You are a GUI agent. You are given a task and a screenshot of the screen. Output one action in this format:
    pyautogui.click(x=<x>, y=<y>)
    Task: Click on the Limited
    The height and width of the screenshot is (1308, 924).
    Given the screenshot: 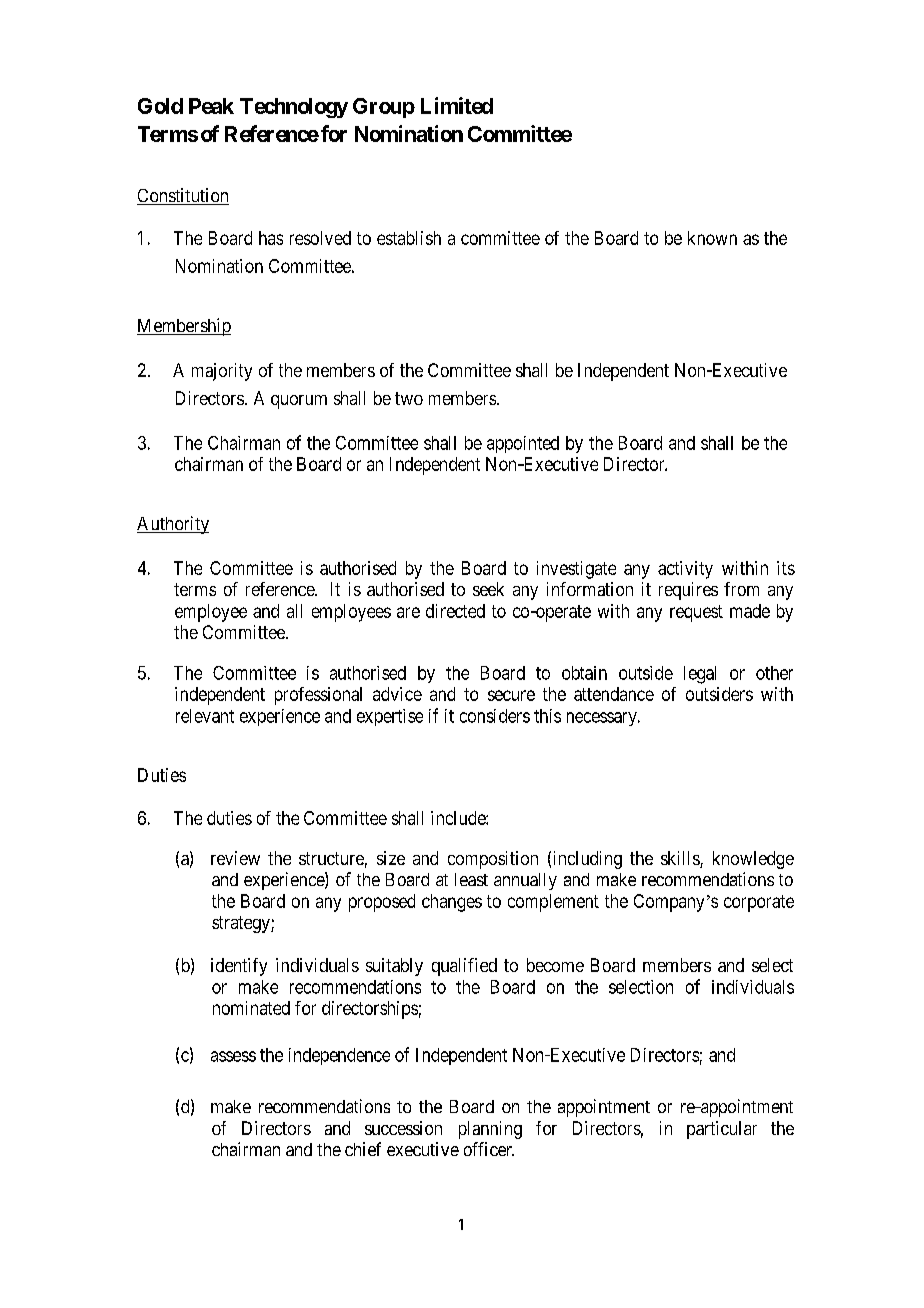 What is the action you would take?
    pyautogui.click(x=457, y=105)
